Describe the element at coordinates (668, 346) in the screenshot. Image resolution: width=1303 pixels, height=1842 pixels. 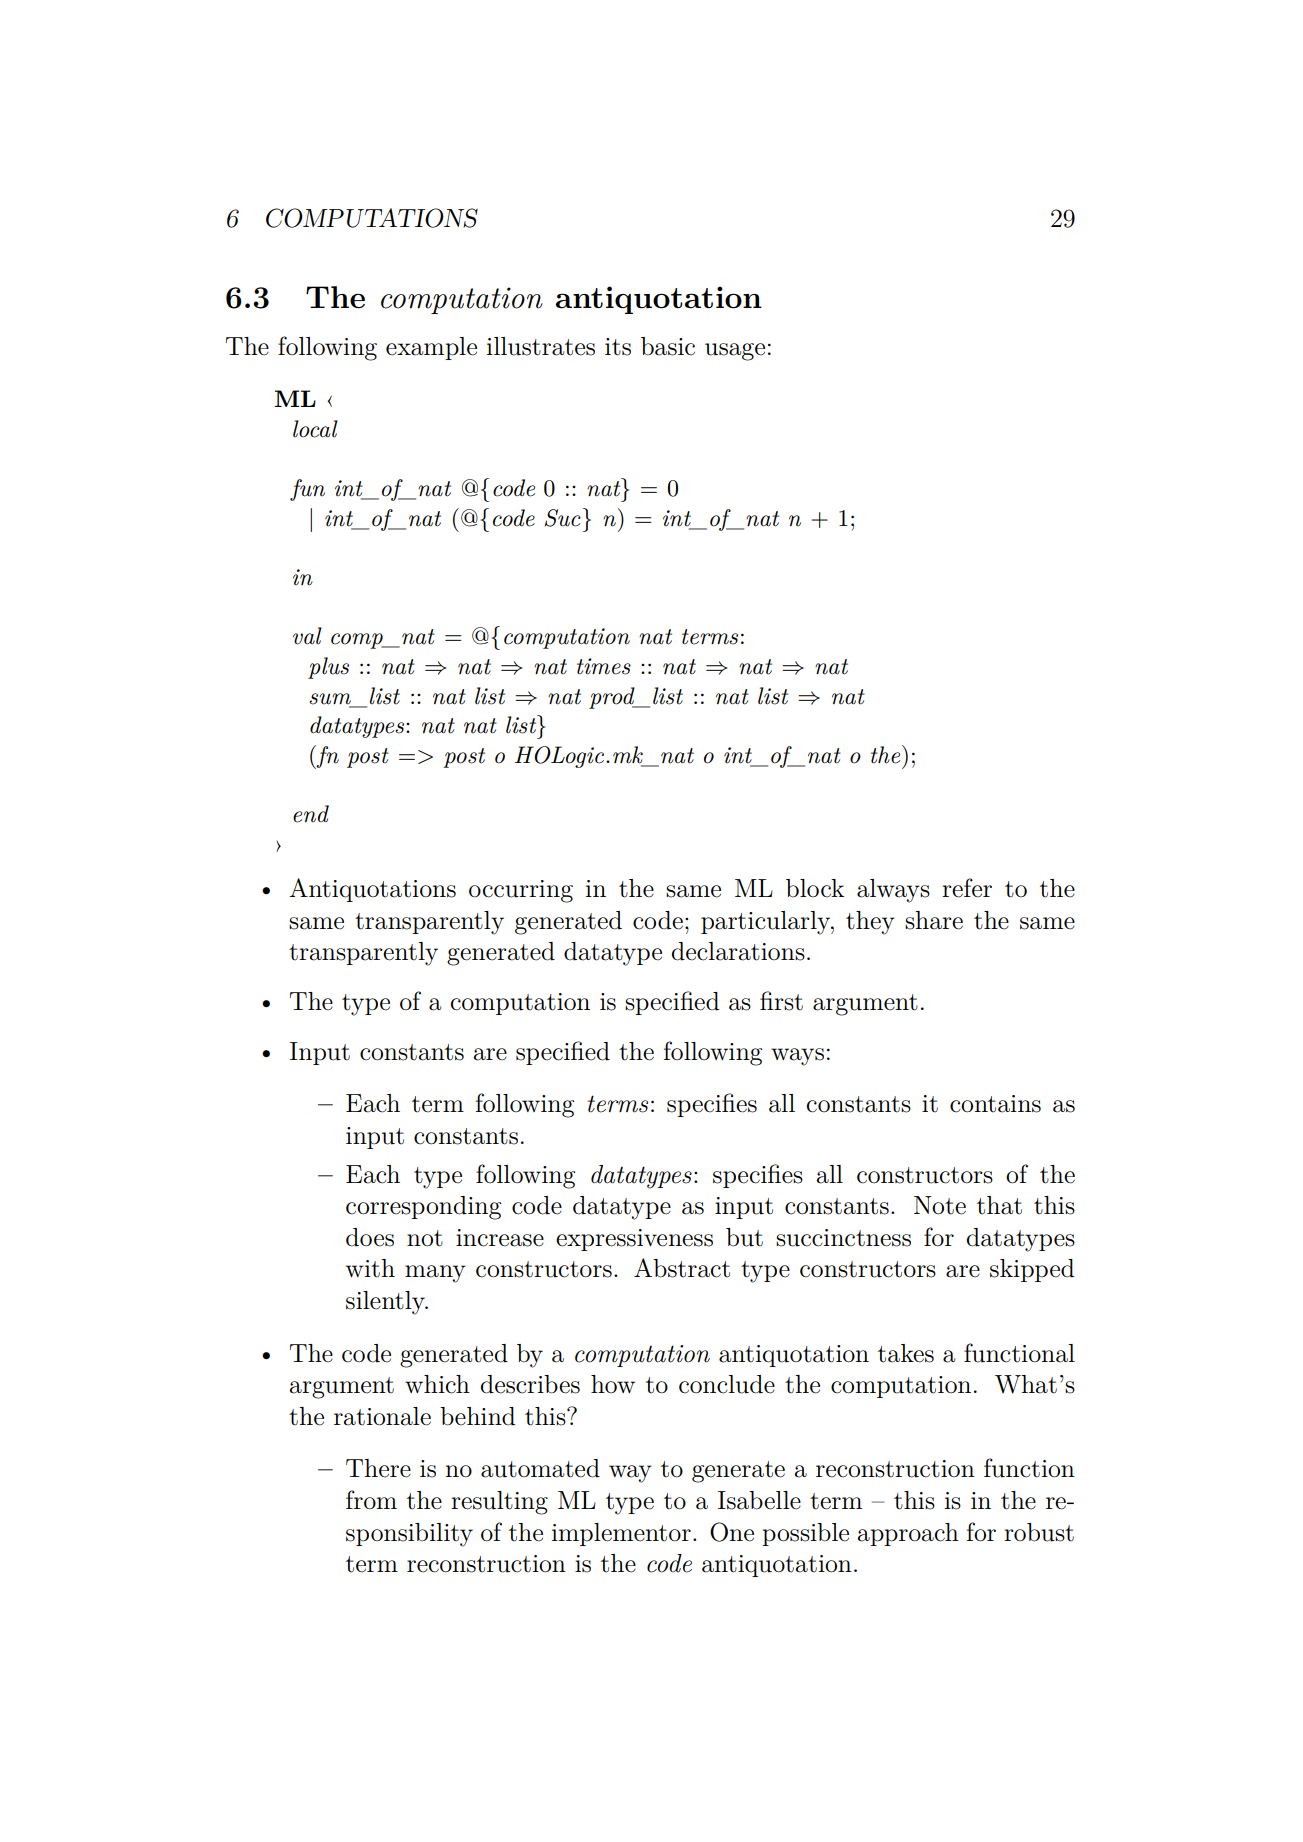
I see `basic` at that location.
